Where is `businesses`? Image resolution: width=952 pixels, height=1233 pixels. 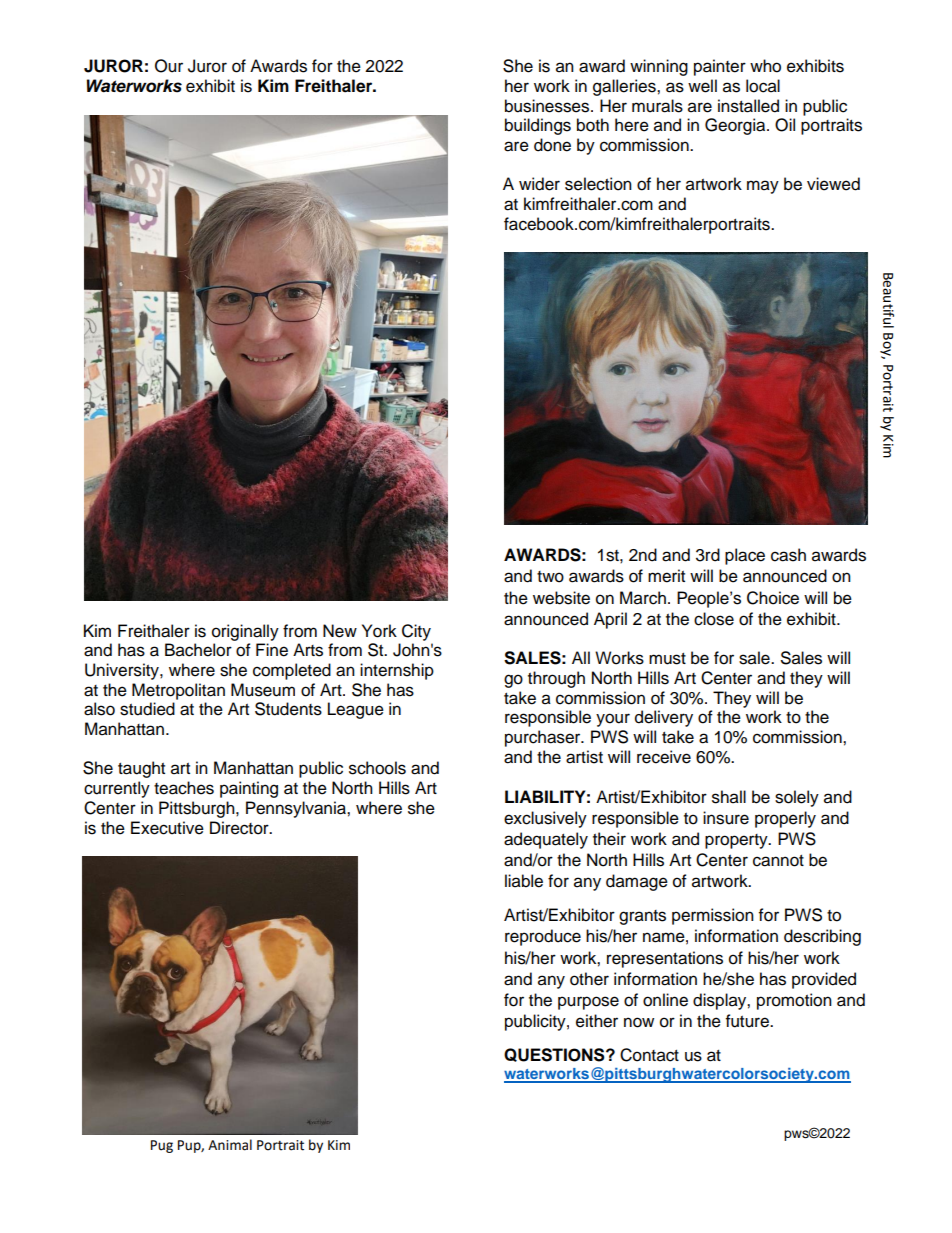 businesses is located at coordinates (548, 106).
